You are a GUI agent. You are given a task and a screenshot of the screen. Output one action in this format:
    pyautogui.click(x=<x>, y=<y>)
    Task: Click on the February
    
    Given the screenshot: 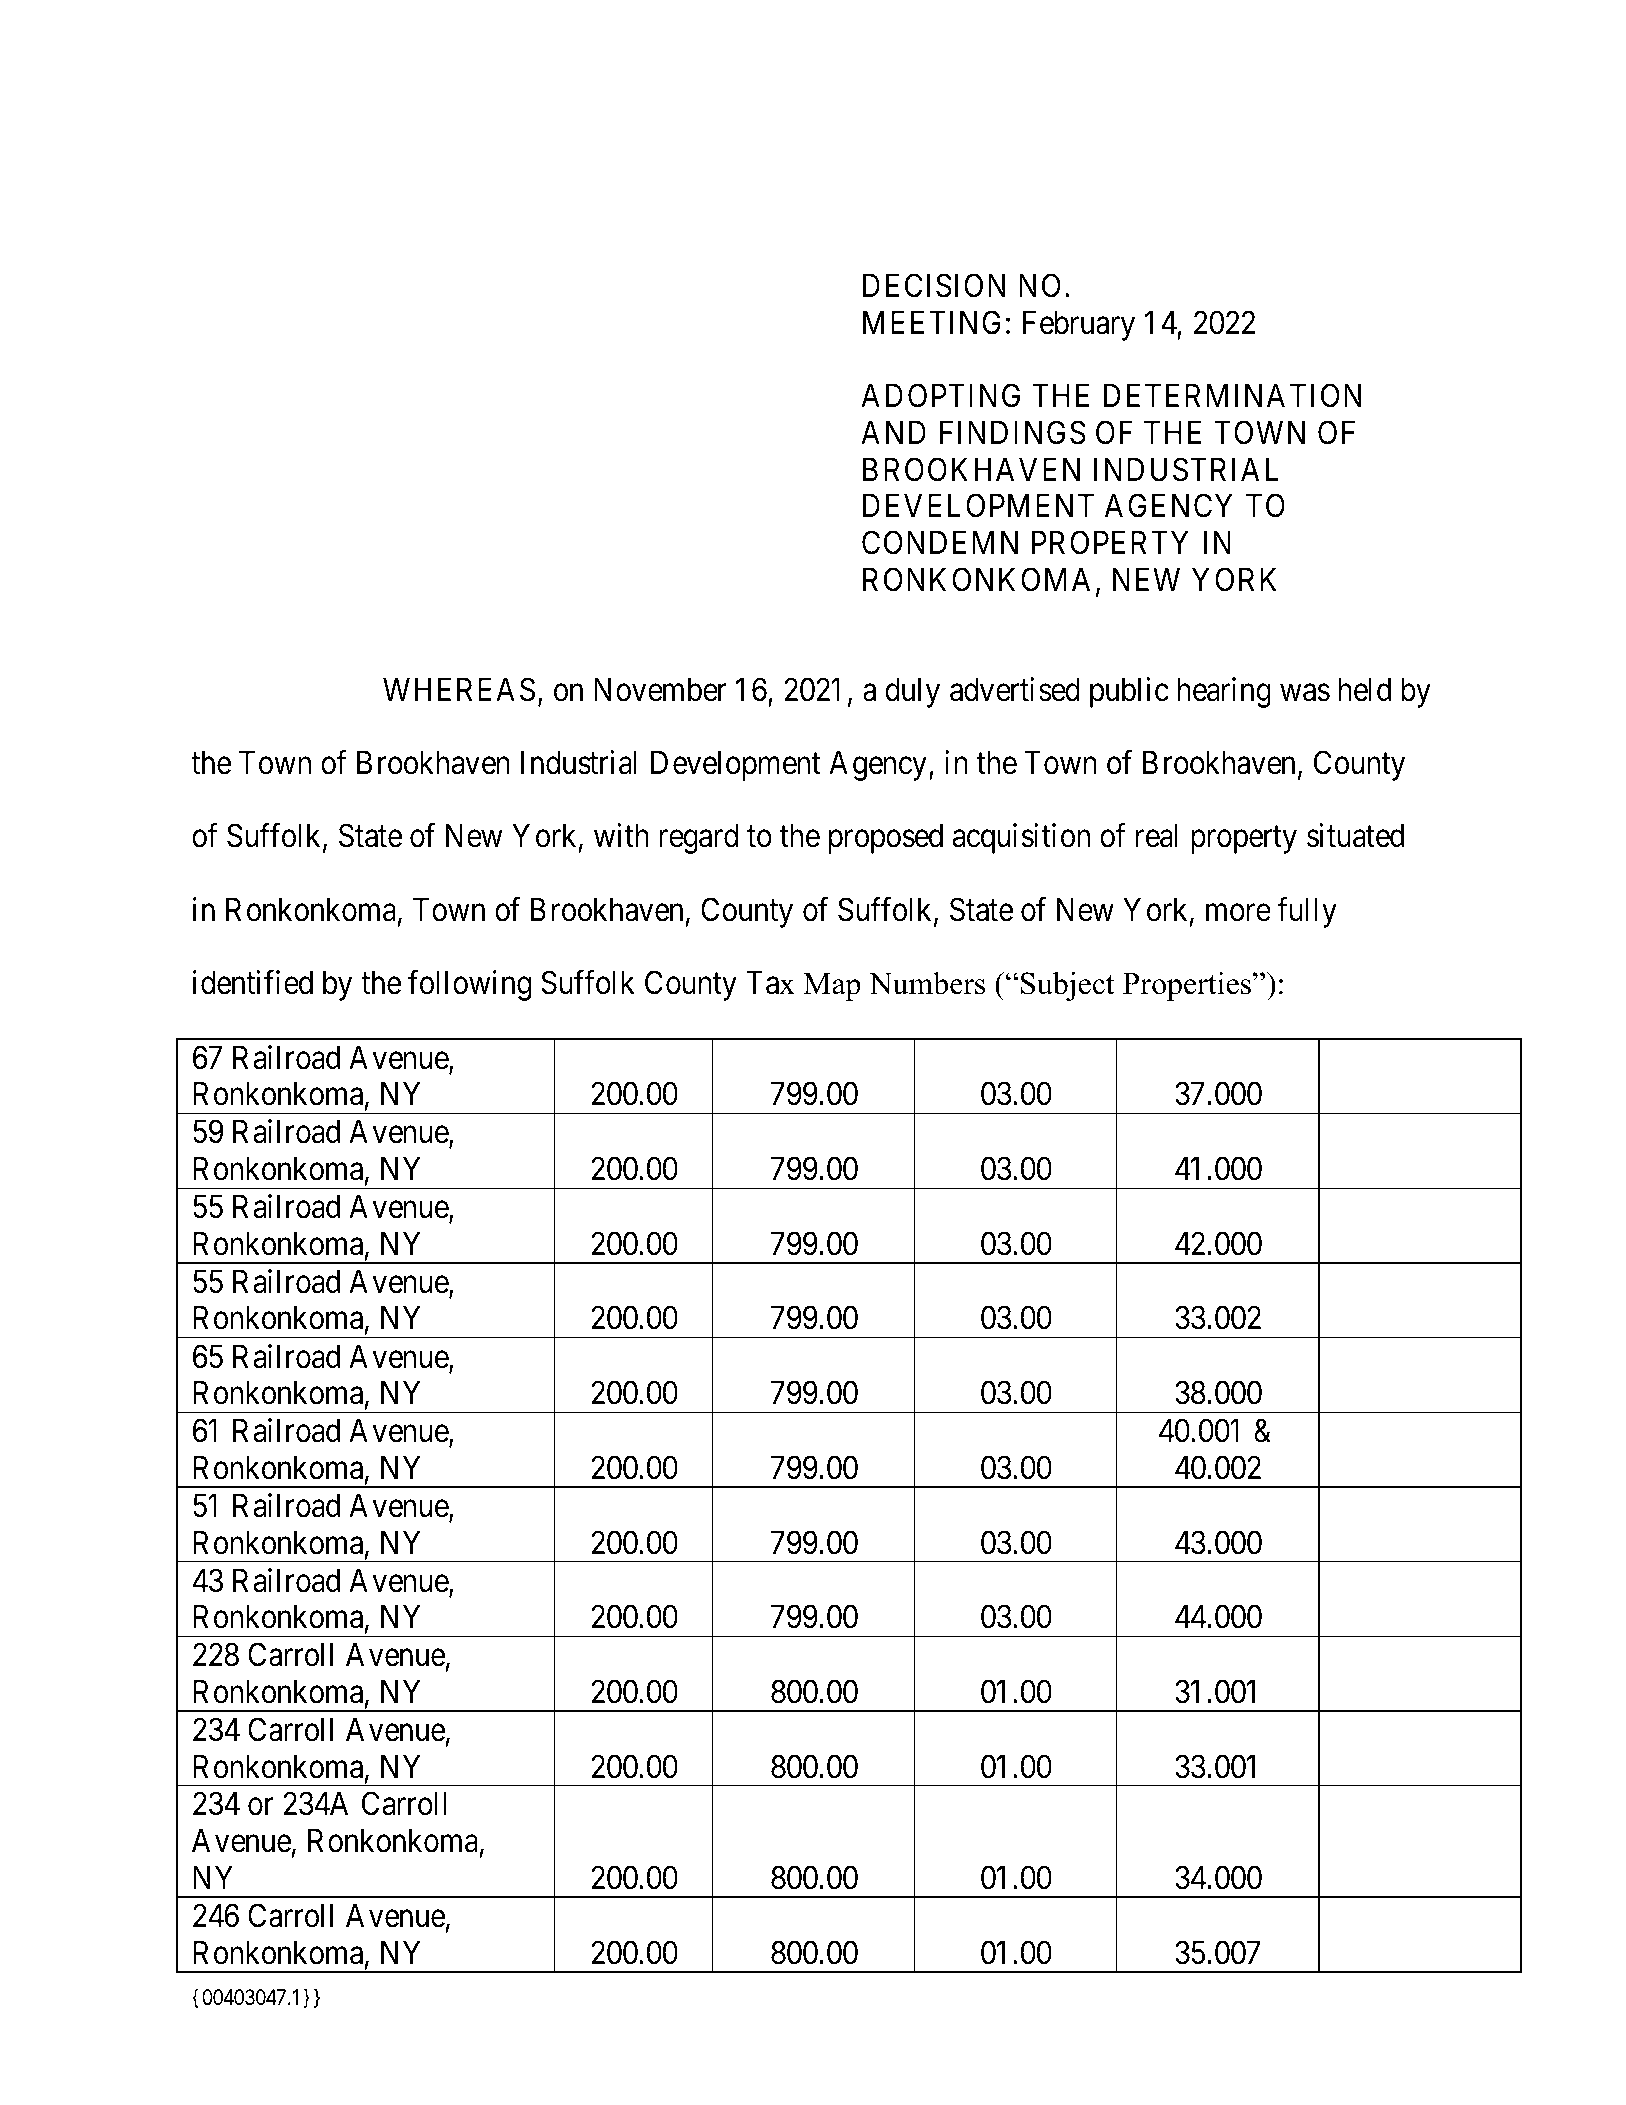 What is the action you would take?
    pyautogui.click(x=1079, y=325)
